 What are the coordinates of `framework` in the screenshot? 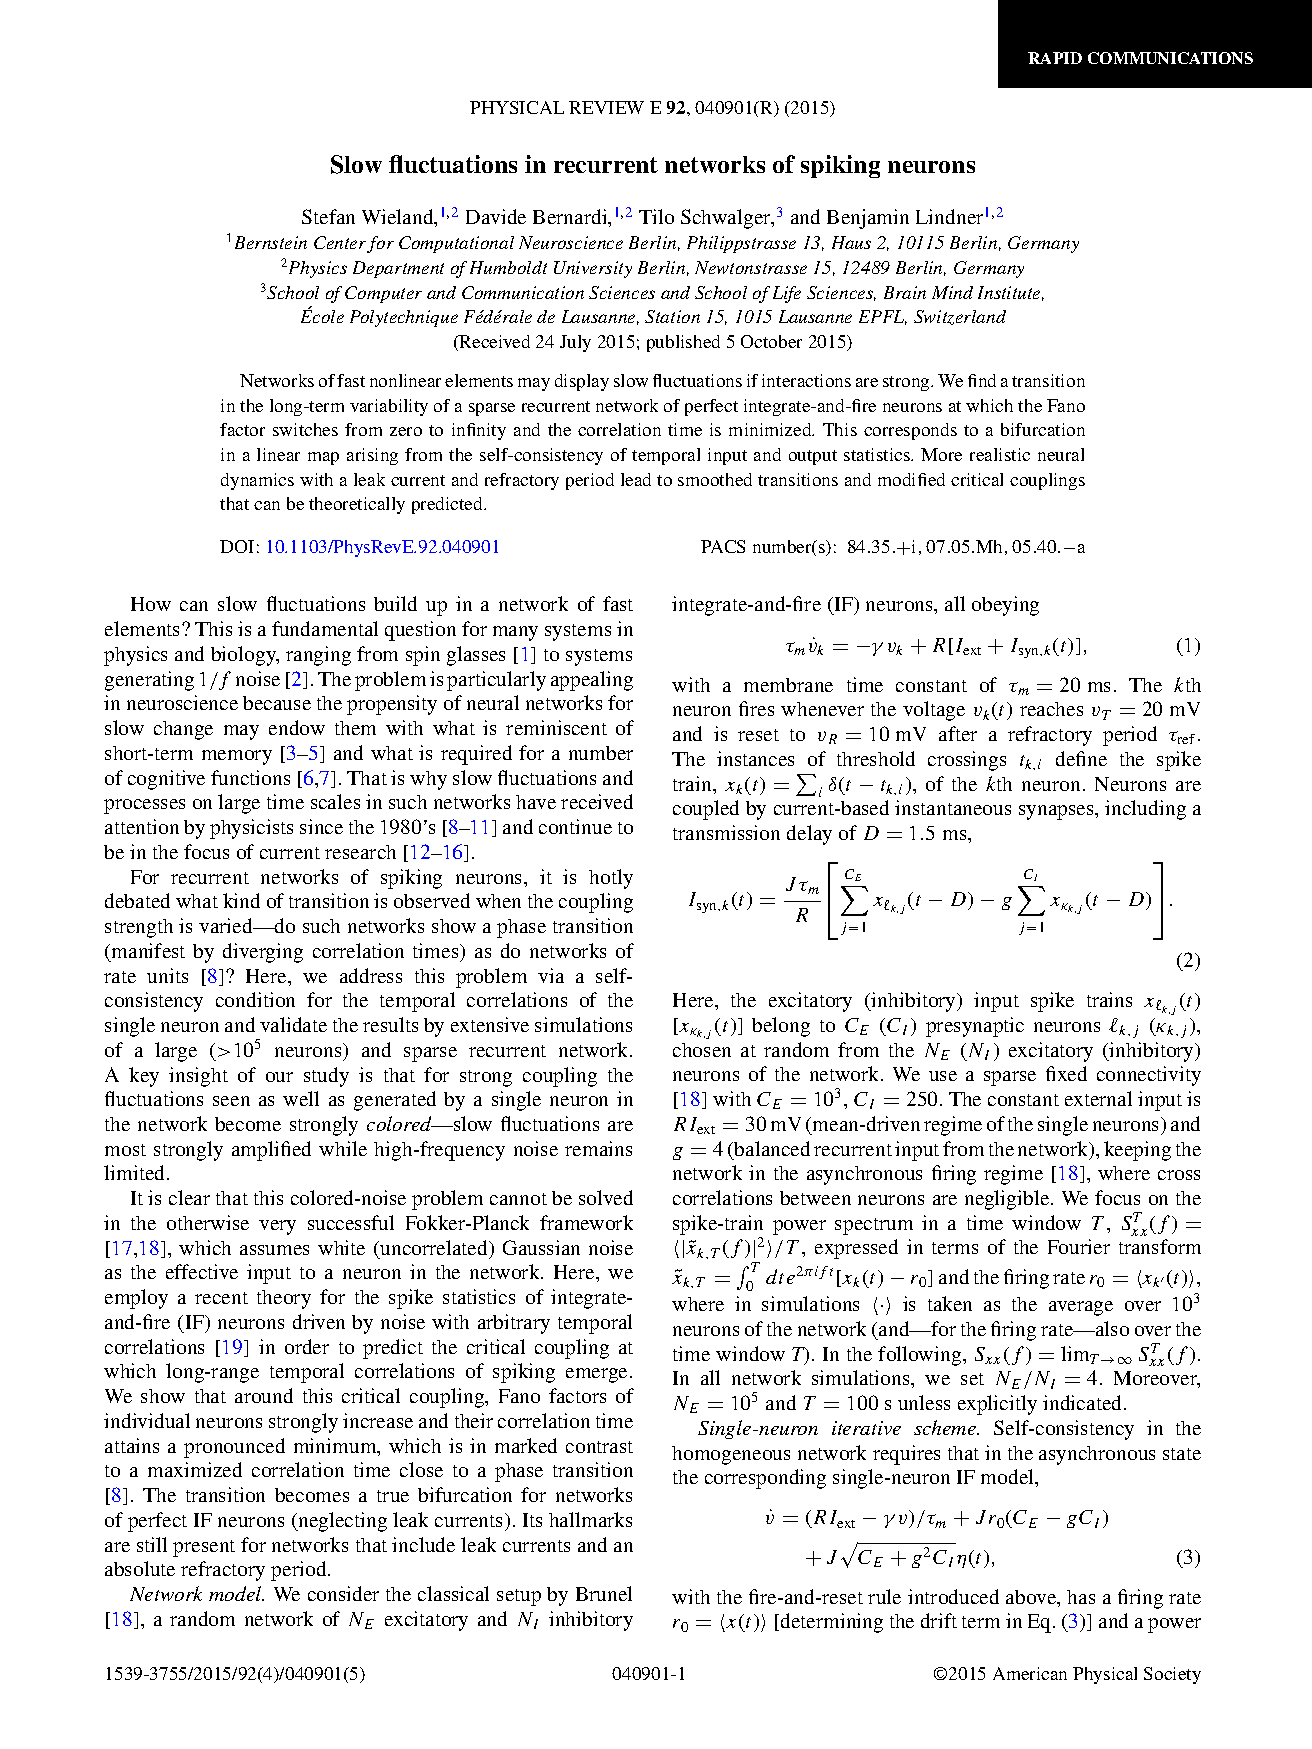 It's located at (586, 1222).
